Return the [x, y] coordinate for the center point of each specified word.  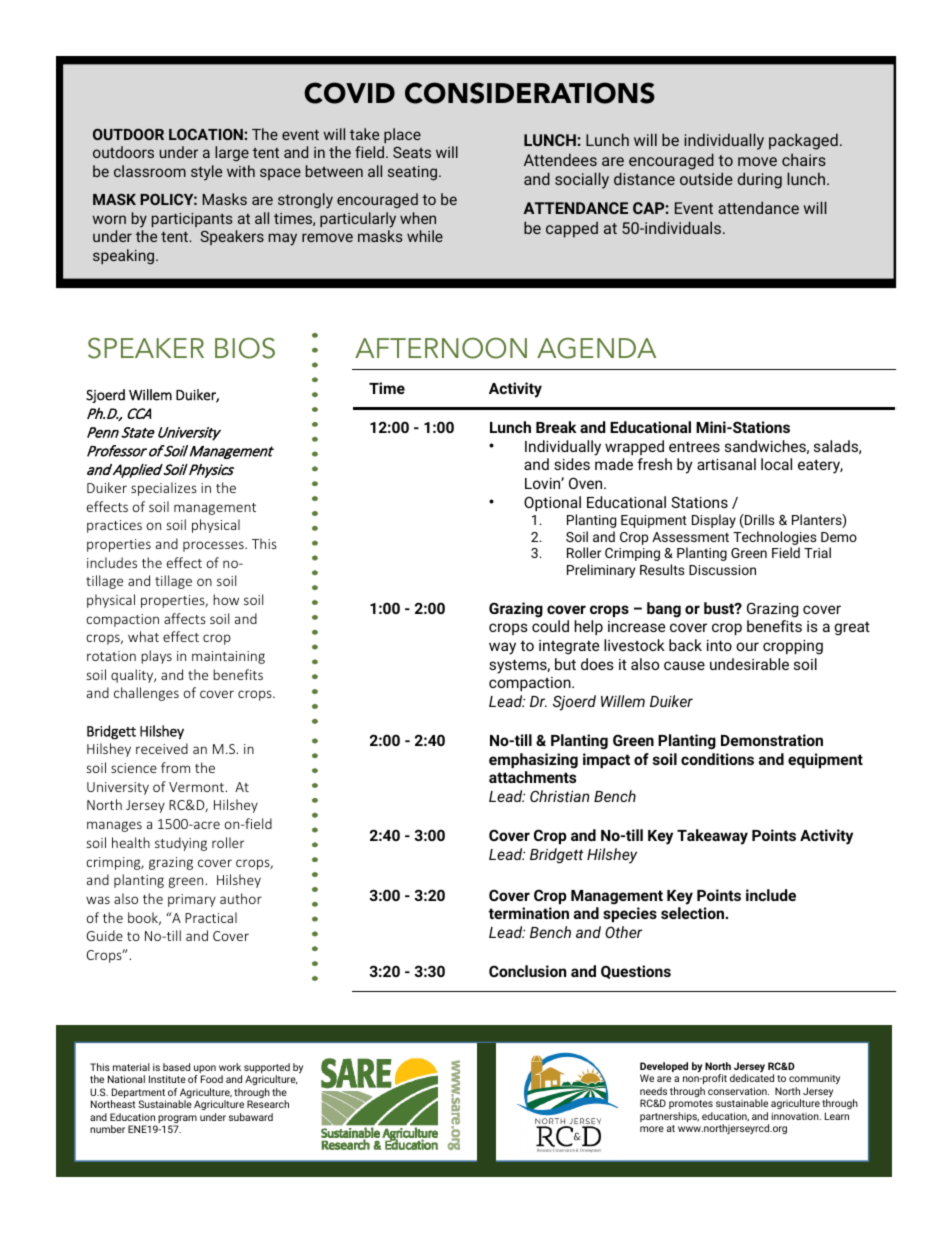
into [719, 645]
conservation [738, 1091]
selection [692, 913]
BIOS [245, 348]
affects [185, 618]
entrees [694, 446]
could [550, 626]
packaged [803, 141]
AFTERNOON [441, 348]
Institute [167, 1079]
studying [181, 844]
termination [529, 913]
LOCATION [207, 134]
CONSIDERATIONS [530, 93]
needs [653, 1091]
